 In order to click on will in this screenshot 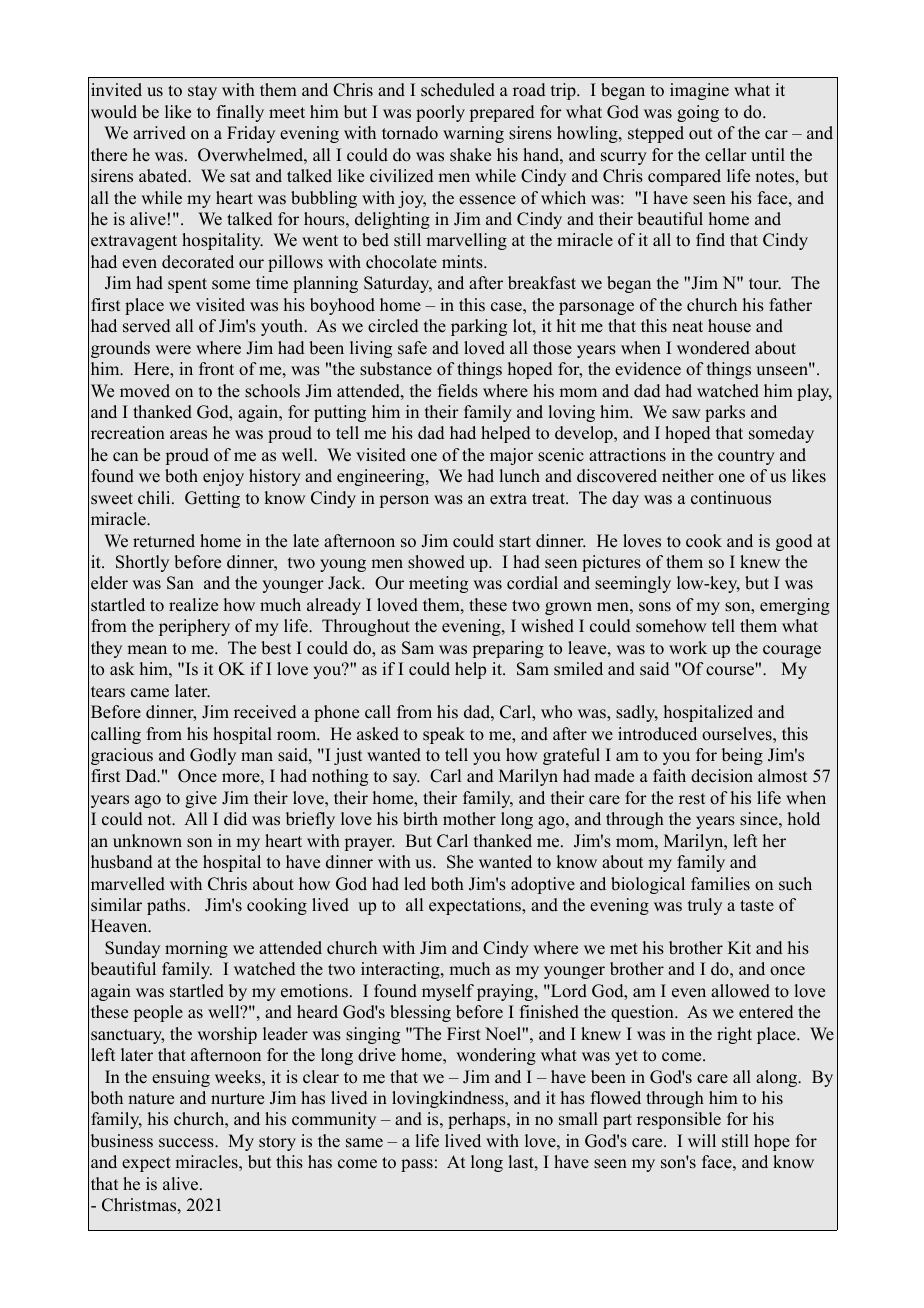, I will do `click(702, 1140)`.
